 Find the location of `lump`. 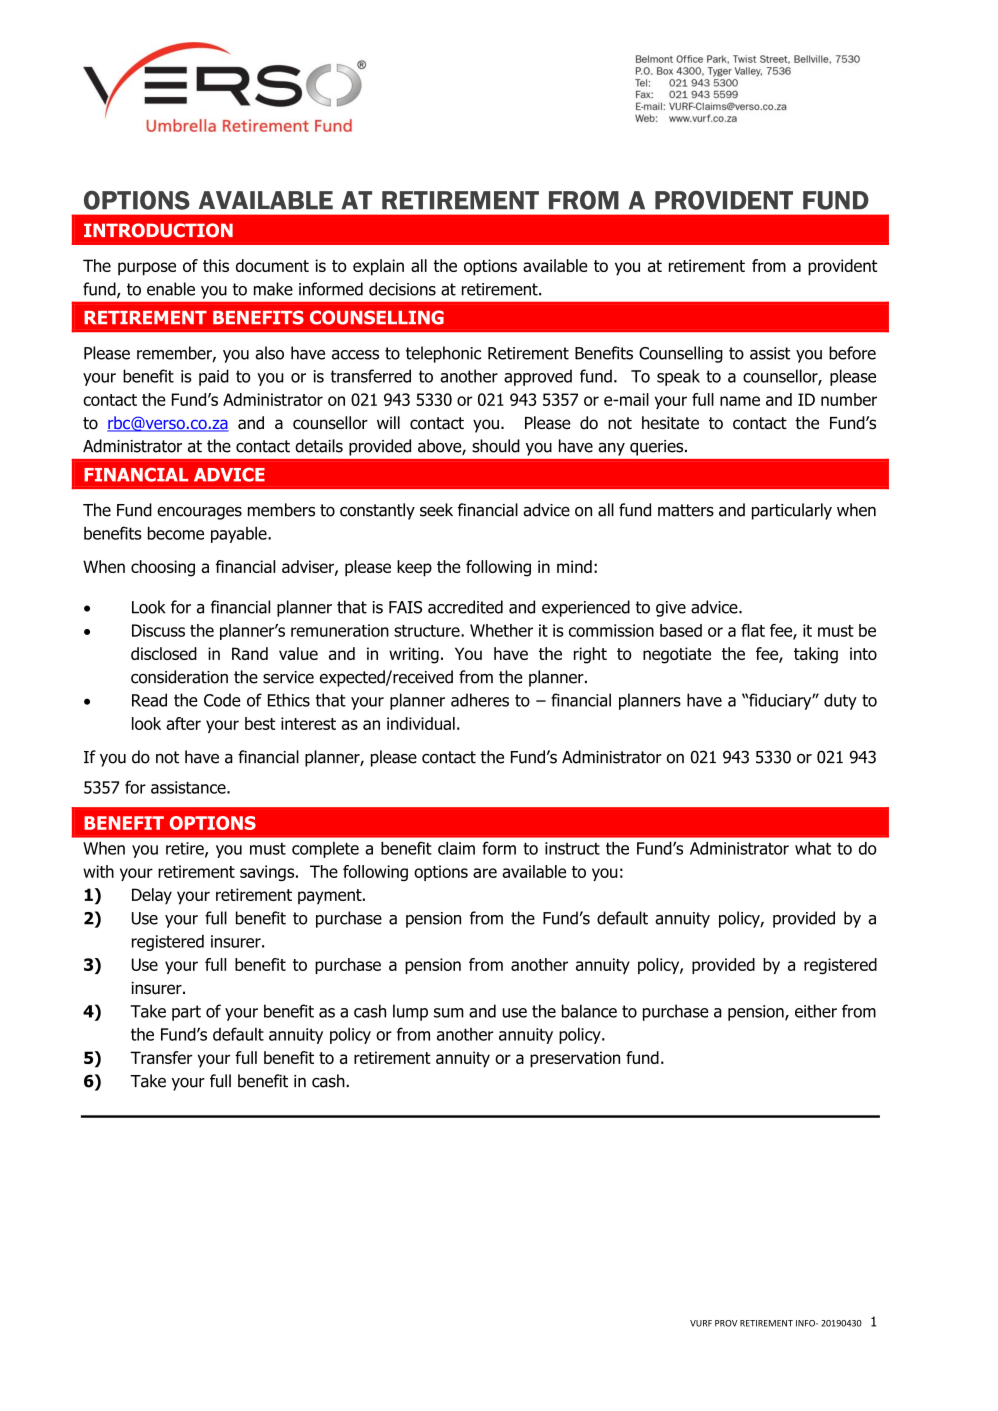

lump is located at coordinates (410, 1012).
